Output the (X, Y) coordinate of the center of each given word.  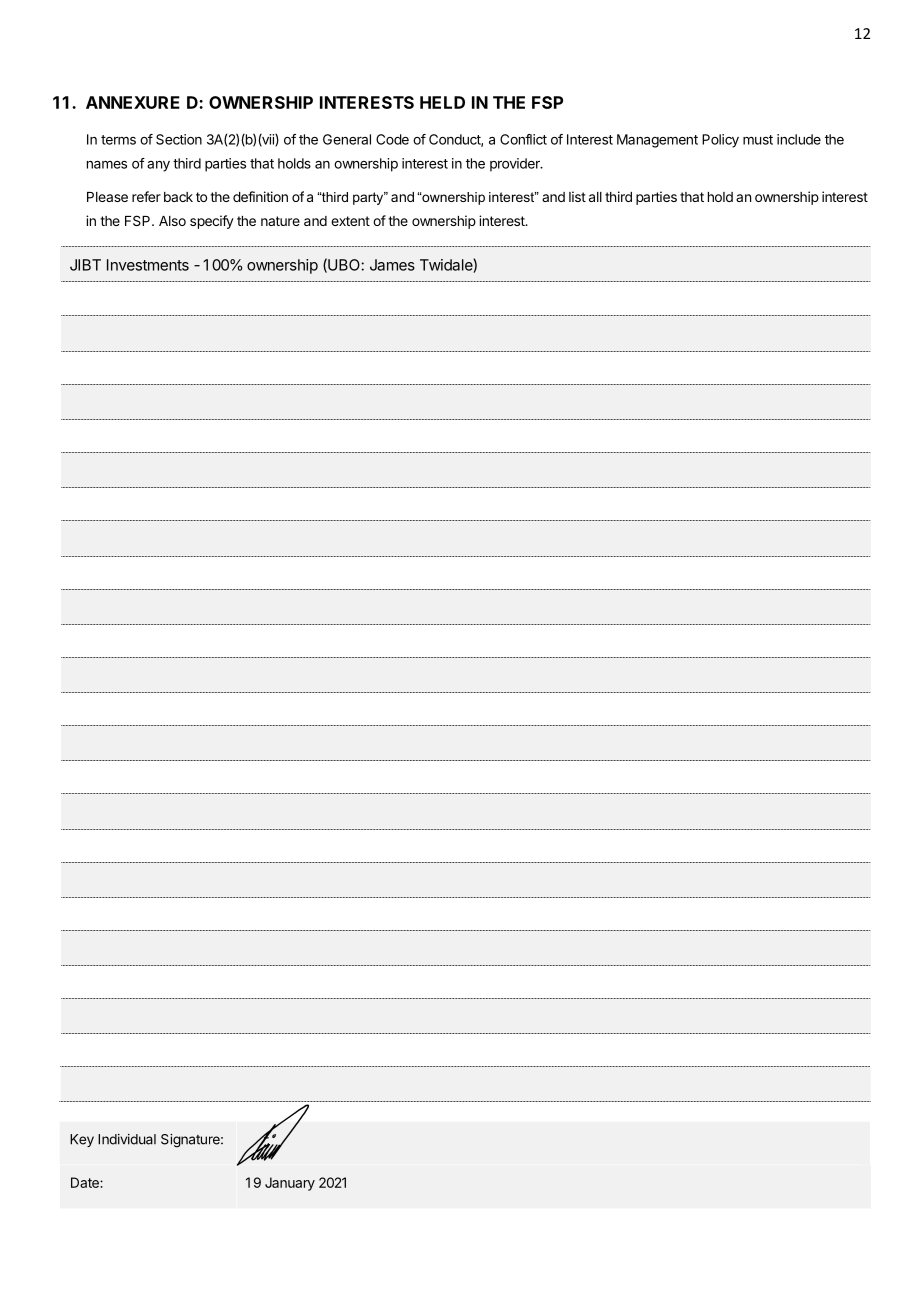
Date (86, 1182)
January (290, 1184)
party (369, 198)
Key (82, 1140)
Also (172, 221)
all (595, 197)
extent (350, 221)
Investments (148, 265)
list (577, 196)
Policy (720, 141)
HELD (442, 102)
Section (179, 139)
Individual (127, 1139)
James (392, 265)
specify (212, 222)
